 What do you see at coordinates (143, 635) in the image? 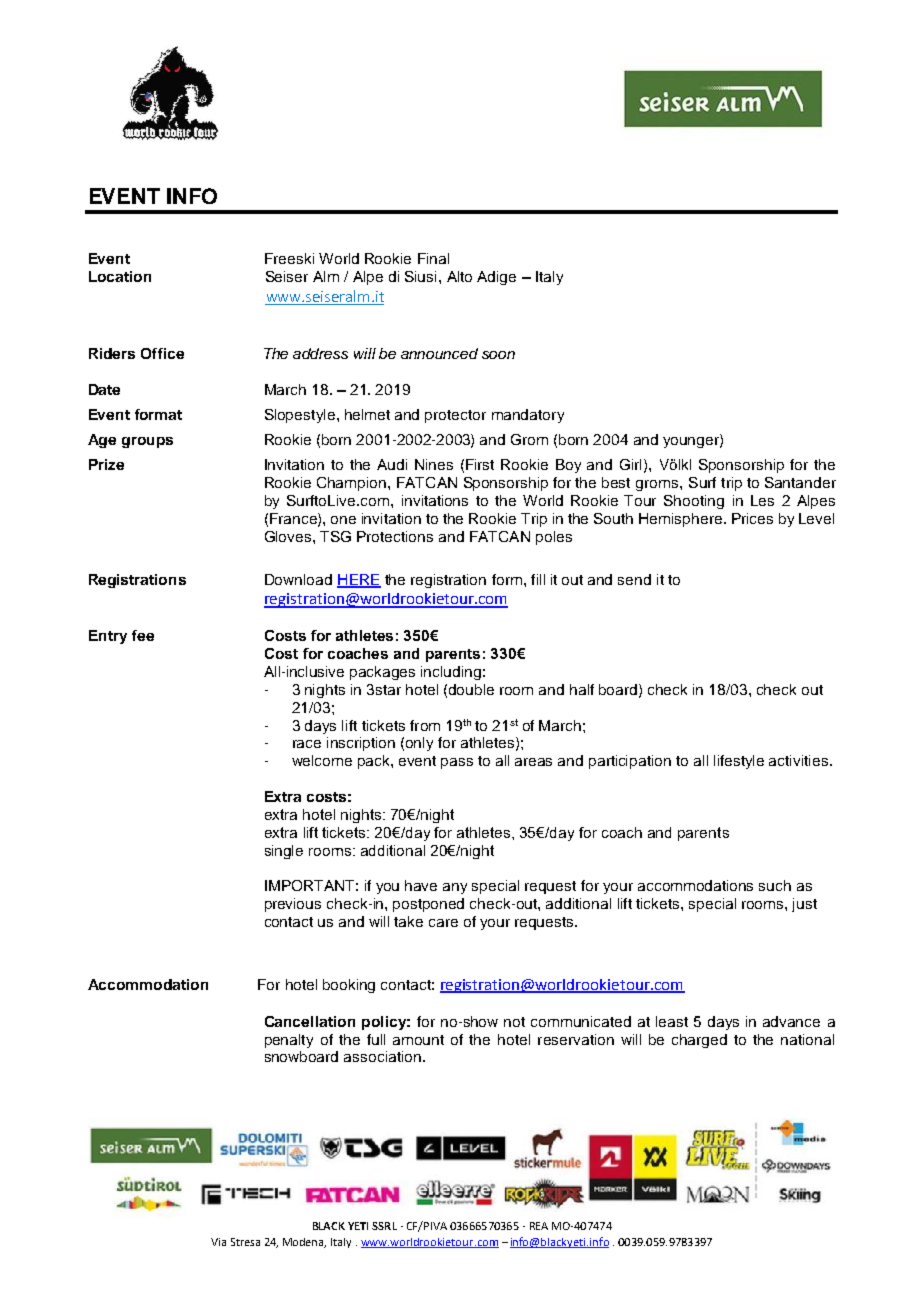
I see `fee` at bounding box center [143, 635].
